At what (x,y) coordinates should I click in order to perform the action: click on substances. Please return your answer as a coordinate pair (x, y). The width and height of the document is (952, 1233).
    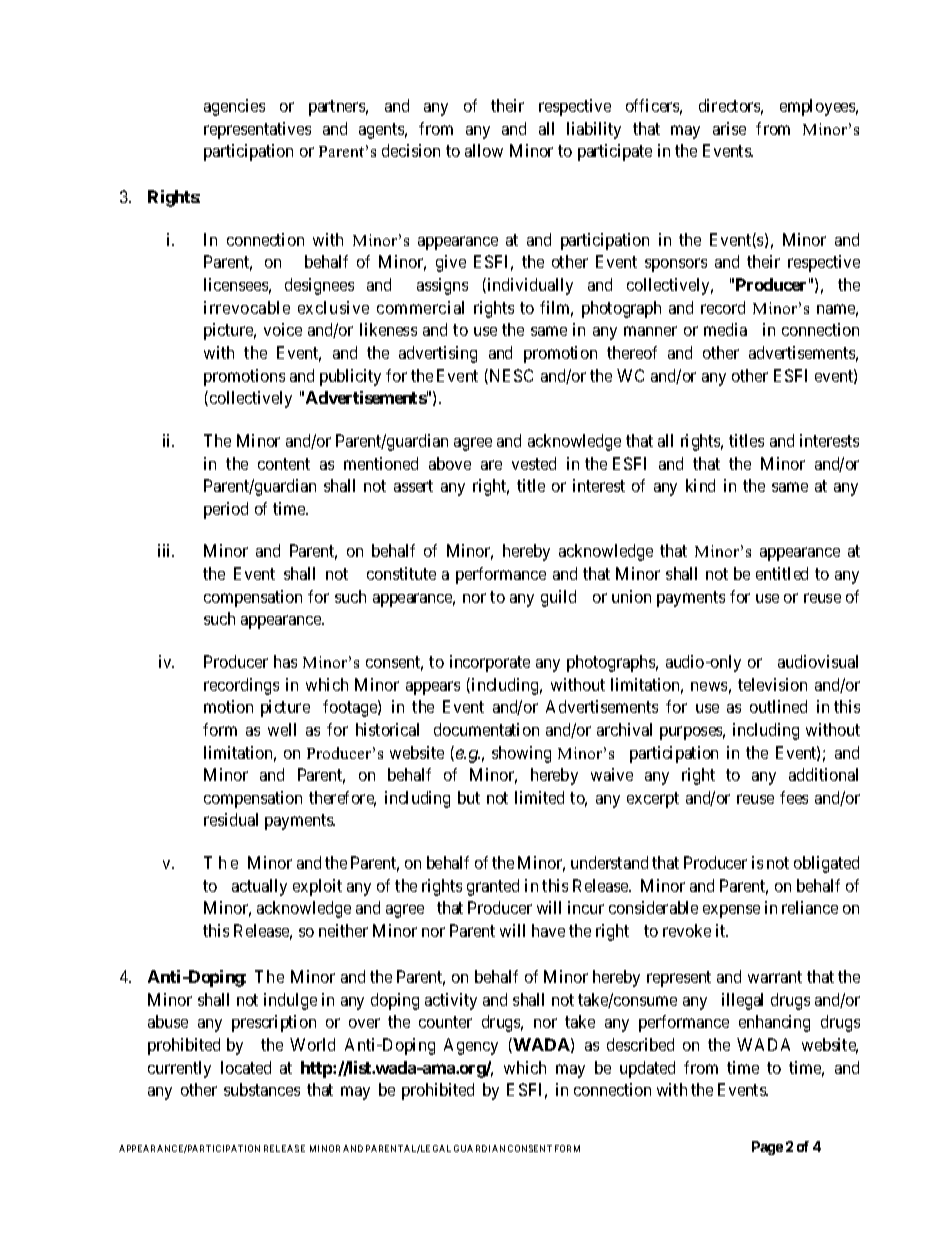
    Looking at the image, I should click on (262, 1089).
